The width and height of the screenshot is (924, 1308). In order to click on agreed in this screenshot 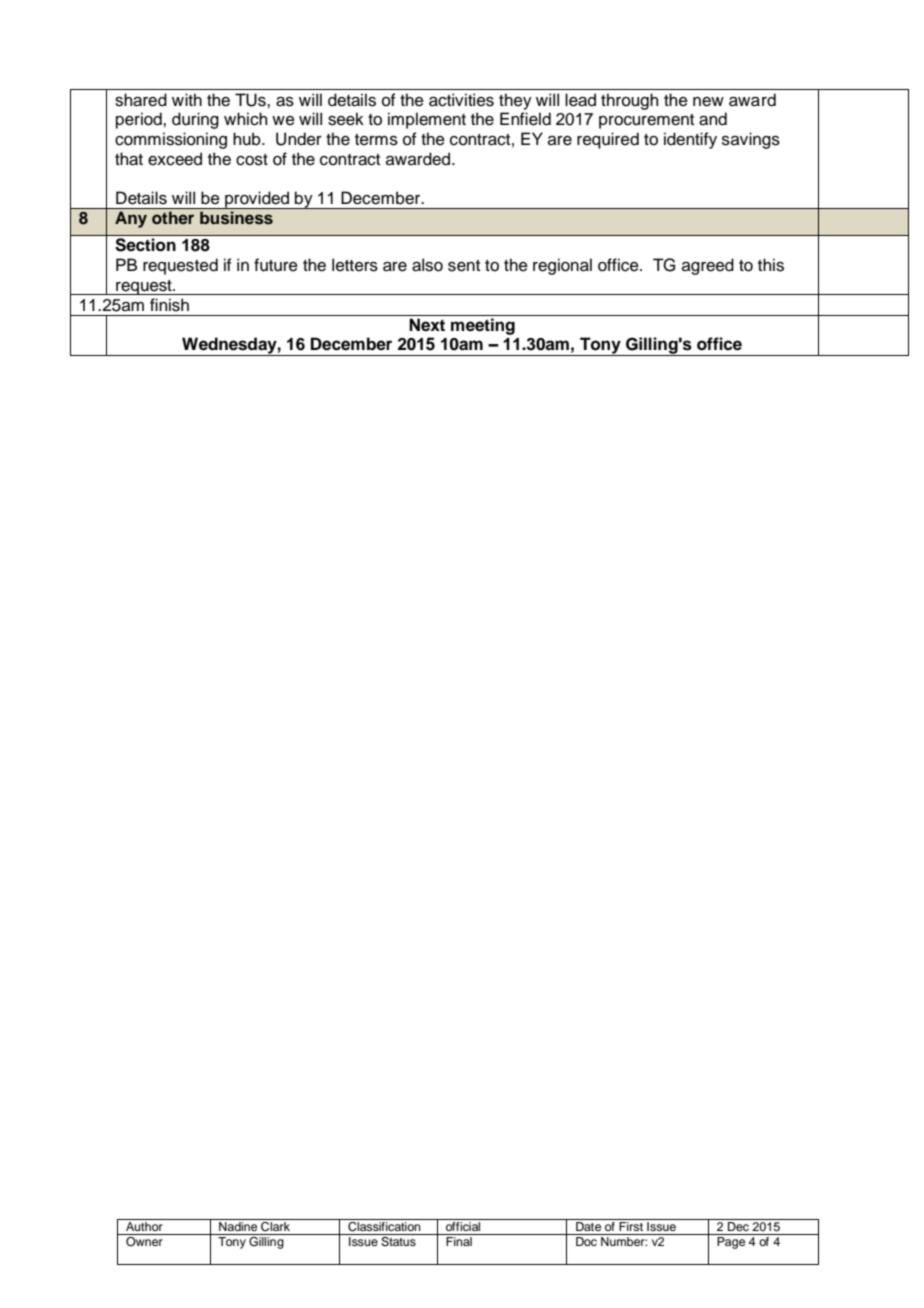, I will do `click(708, 266)`.
